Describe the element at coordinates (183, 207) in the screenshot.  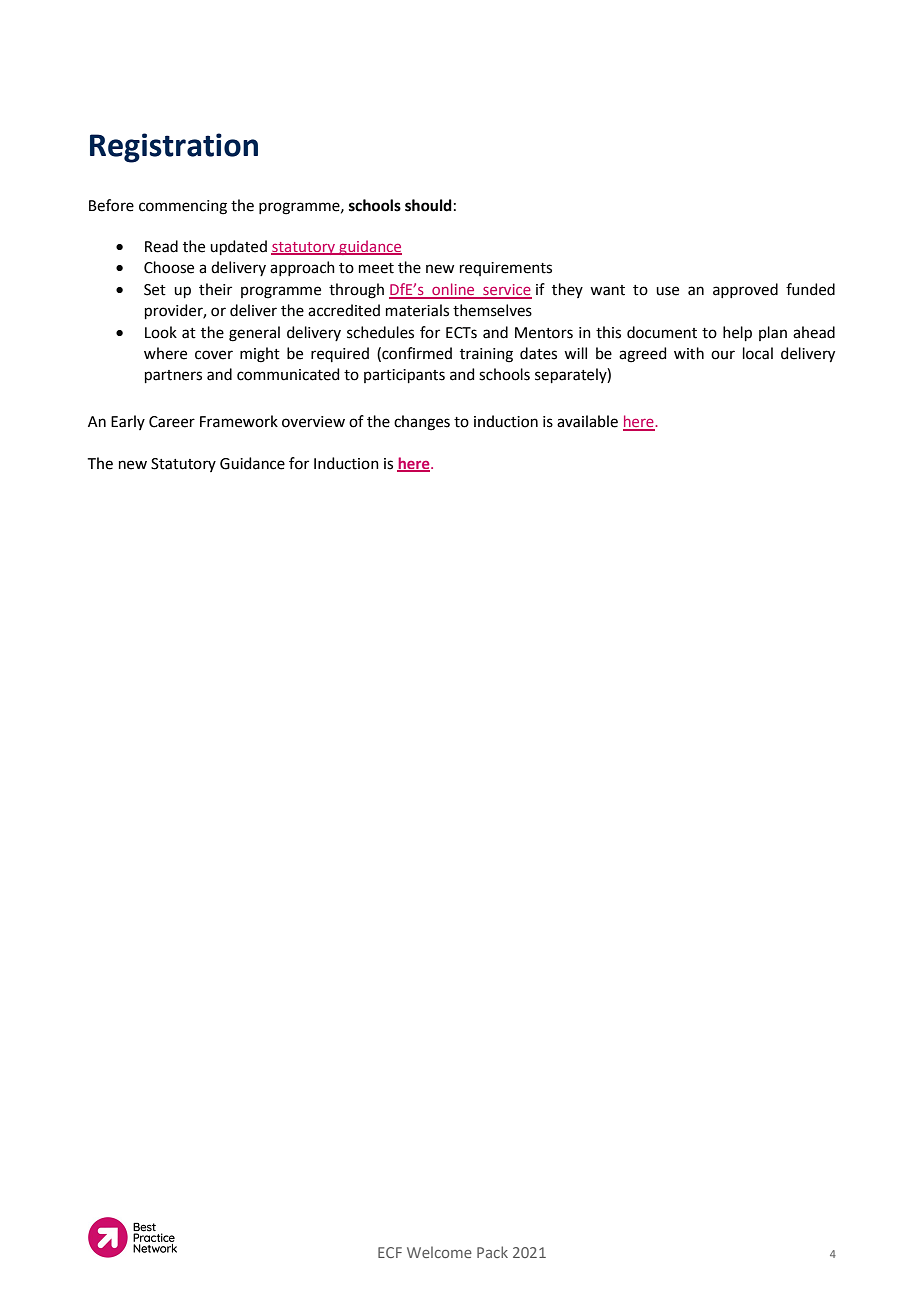
I see `commencing` at that location.
